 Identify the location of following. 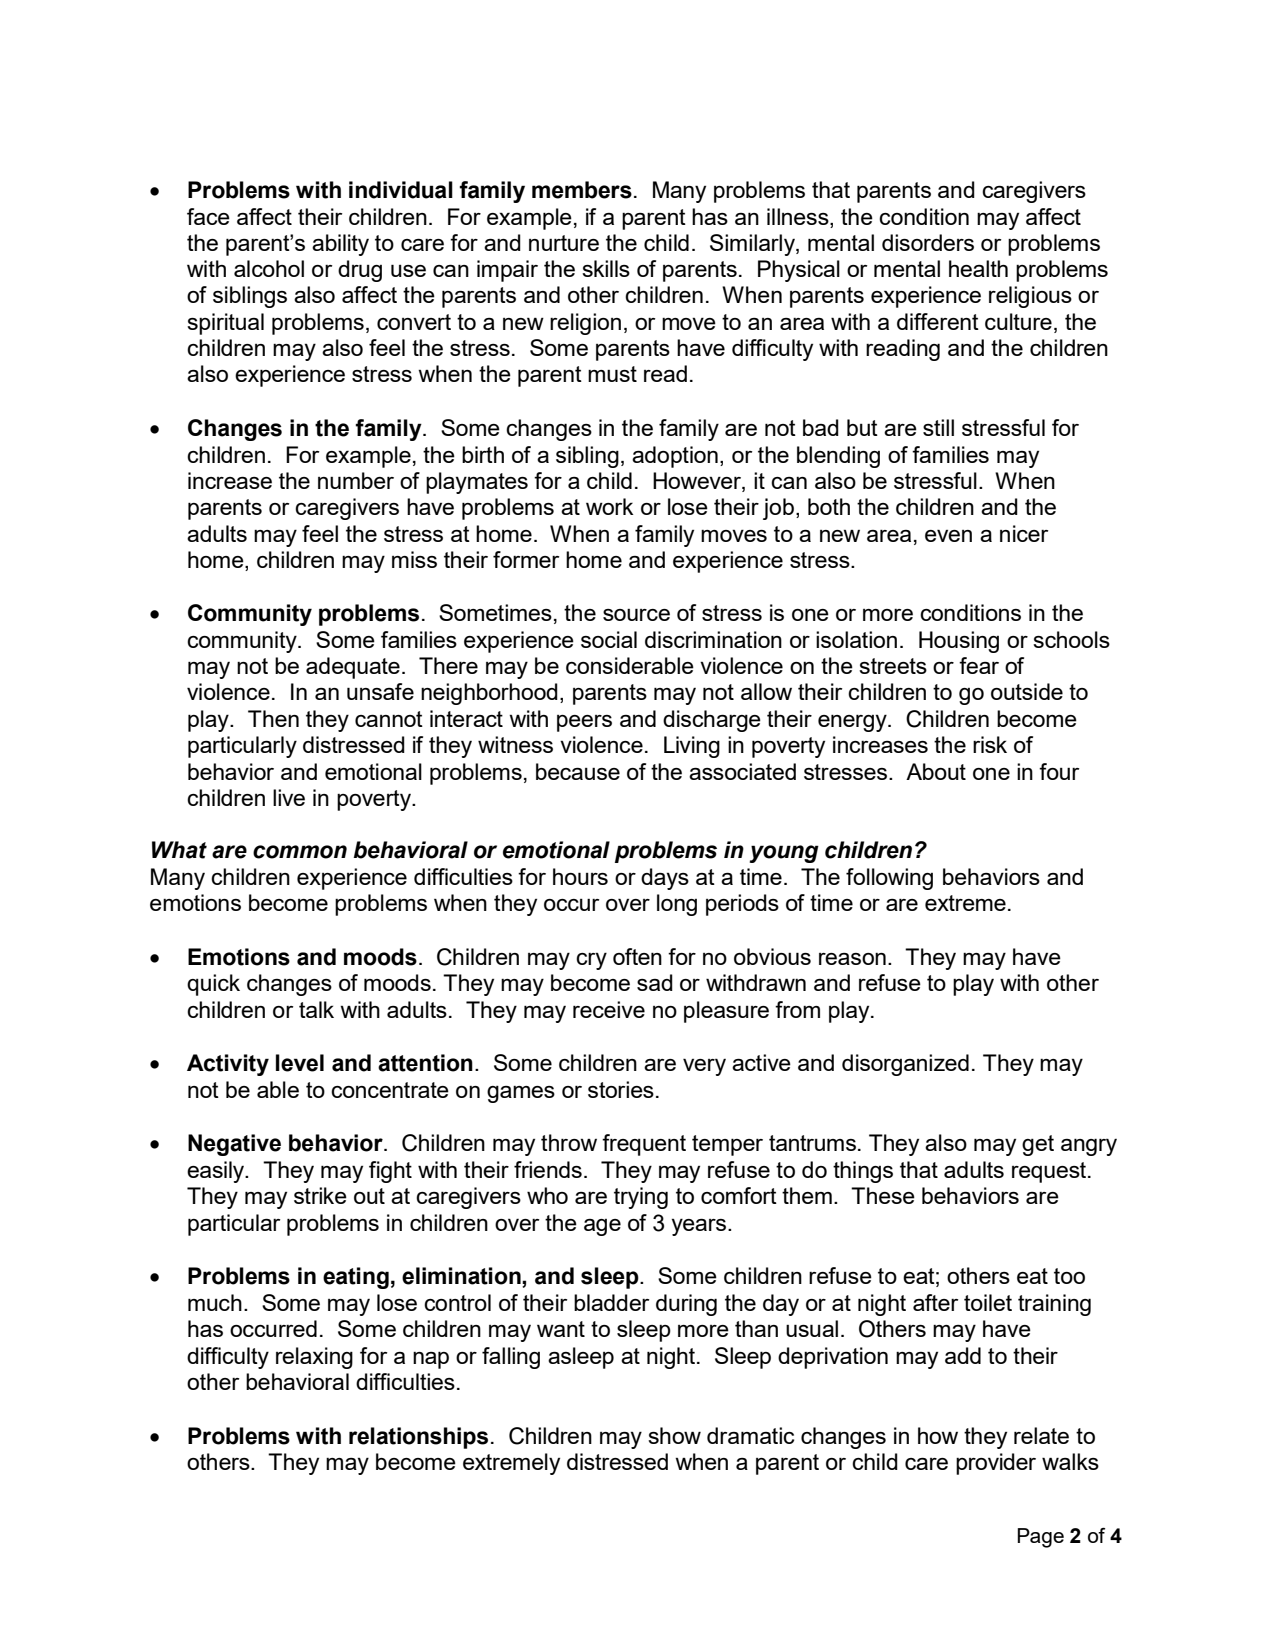
(889, 879).
